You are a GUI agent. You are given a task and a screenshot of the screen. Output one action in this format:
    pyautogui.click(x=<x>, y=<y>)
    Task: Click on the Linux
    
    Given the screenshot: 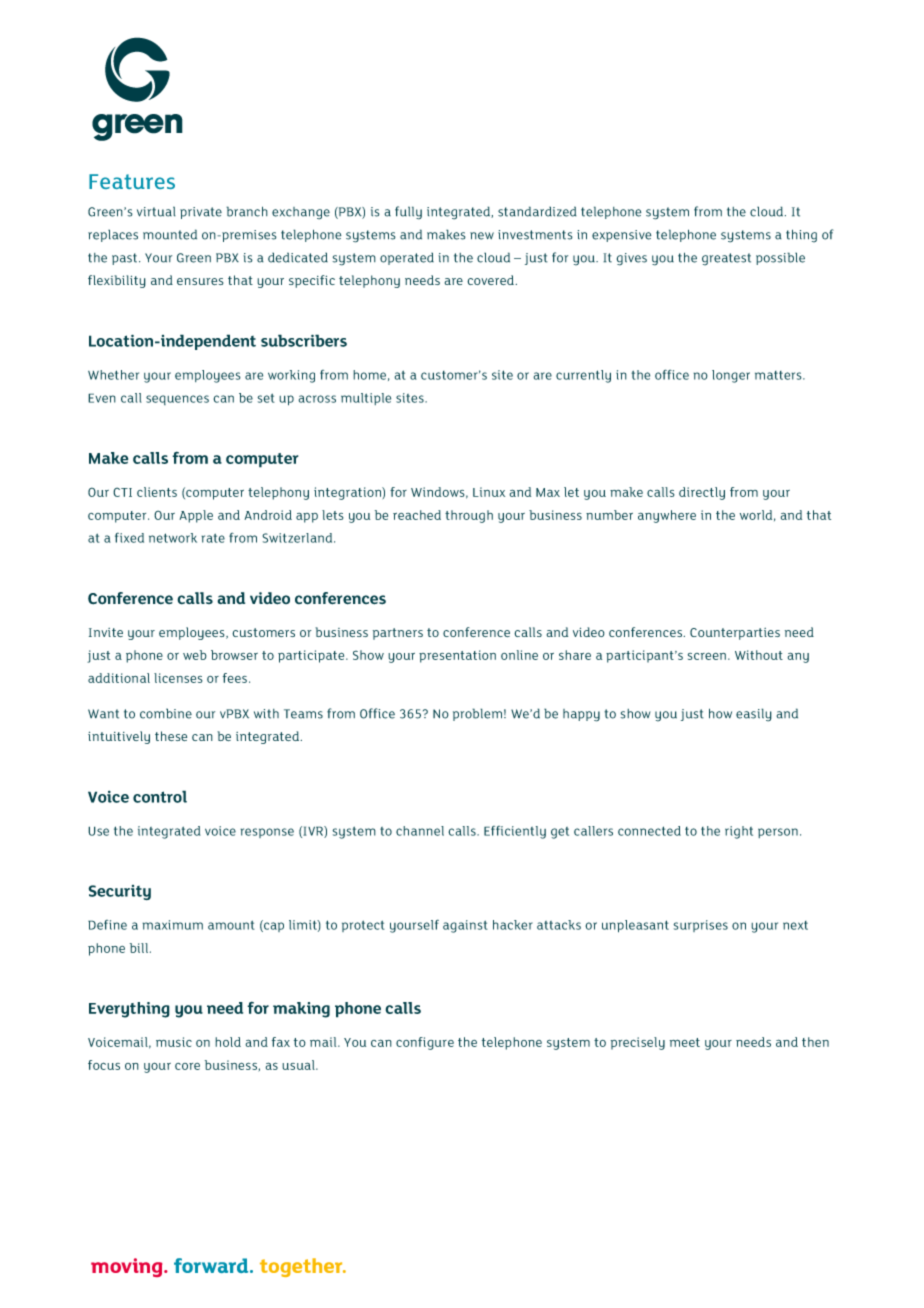 What is the action you would take?
    pyautogui.click(x=489, y=492)
